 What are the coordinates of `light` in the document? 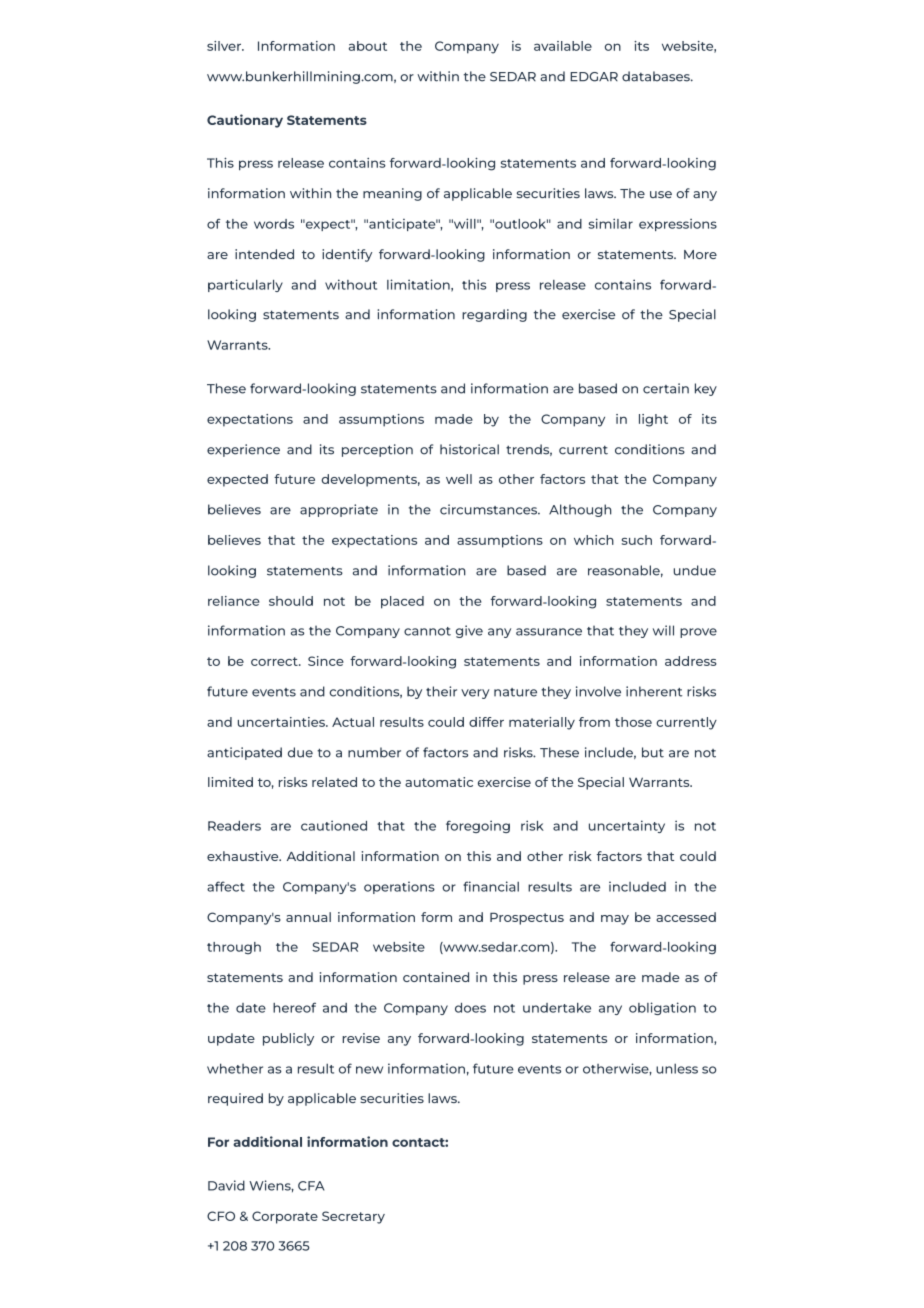 It's located at (653, 420).
